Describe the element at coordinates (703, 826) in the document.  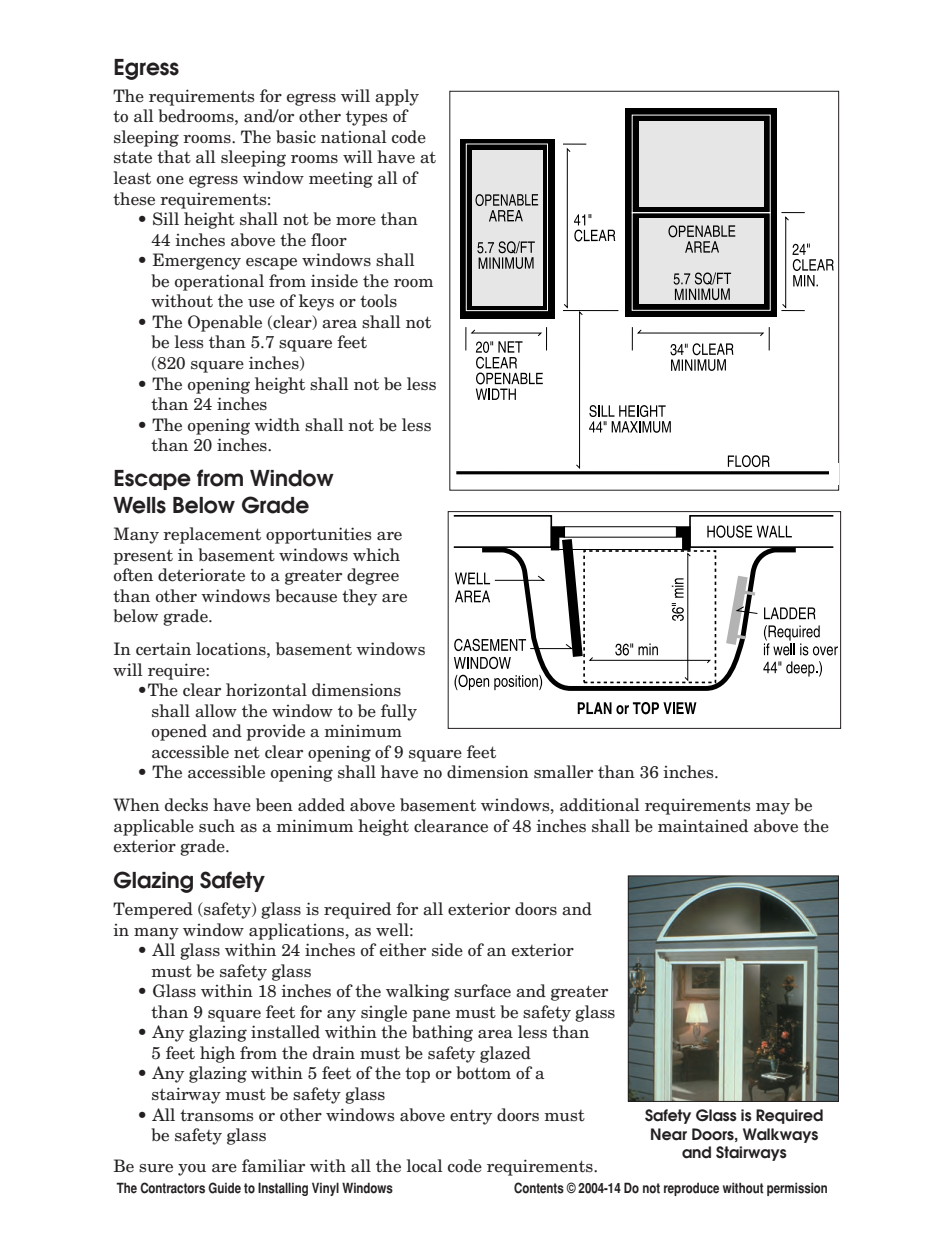
I see `maintained` at that location.
